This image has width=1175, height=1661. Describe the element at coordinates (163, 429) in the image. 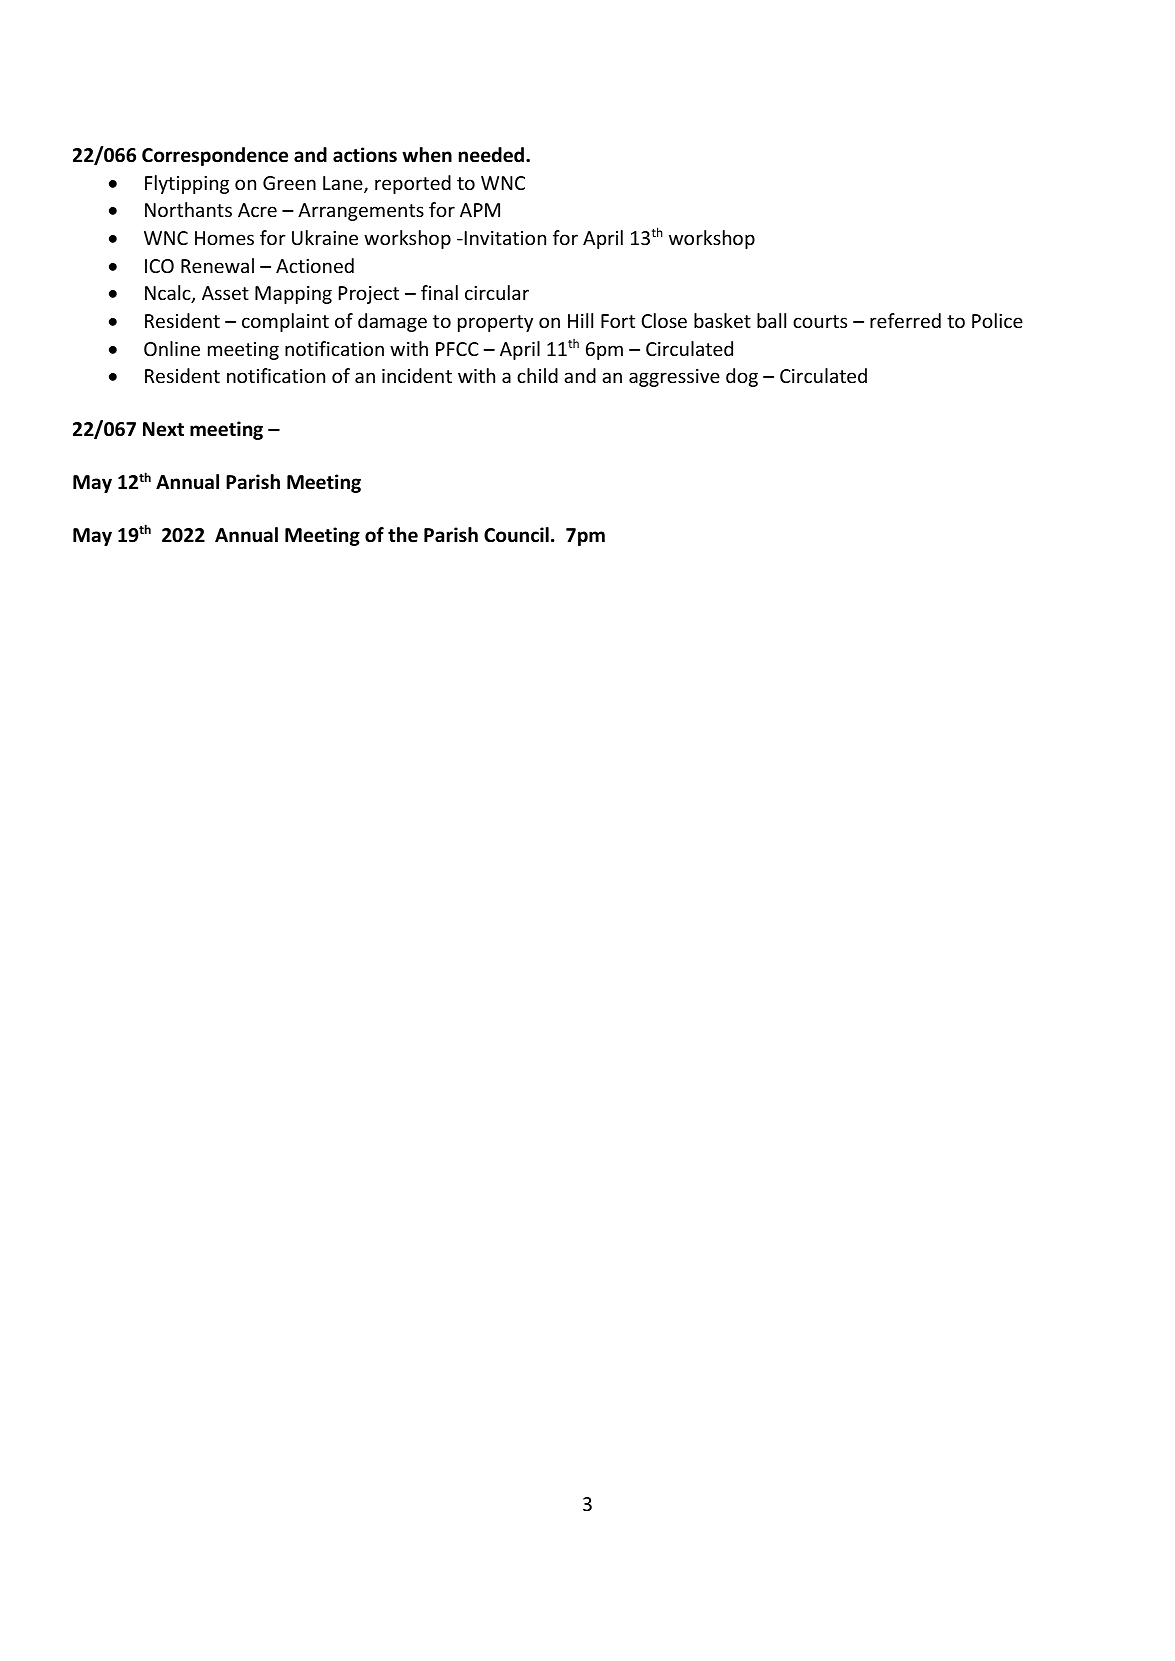

I see `Next` at that location.
